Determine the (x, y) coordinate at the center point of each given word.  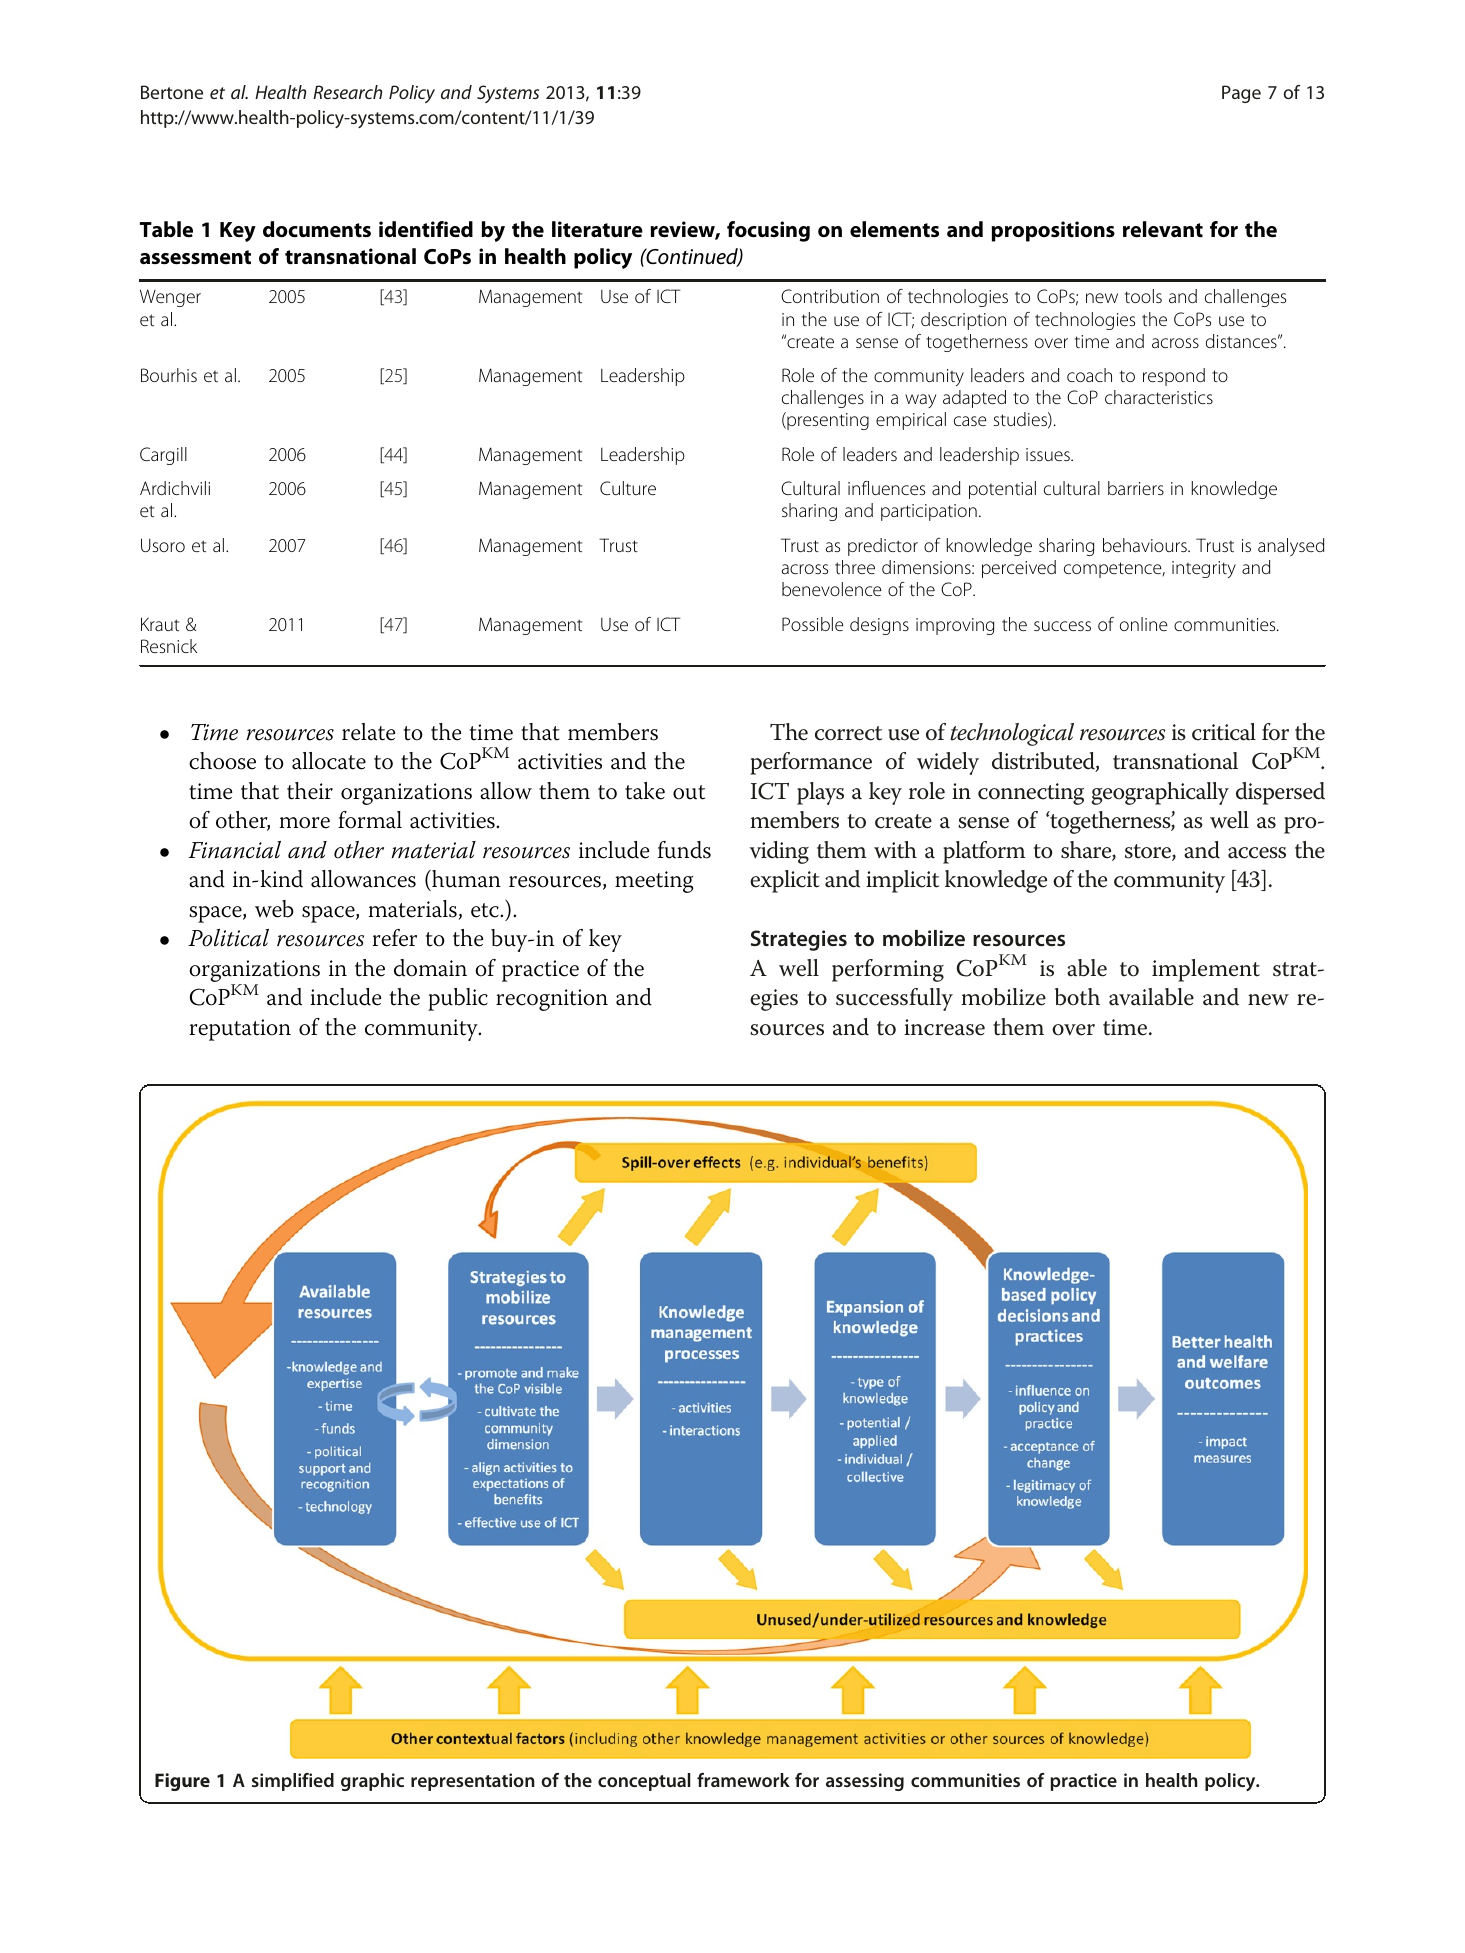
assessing (865, 1782)
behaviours (1146, 545)
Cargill (163, 456)
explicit (785, 881)
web (274, 909)
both (1077, 997)
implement (1206, 970)
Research (347, 92)
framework (743, 1780)
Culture (628, 488)
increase (944, 1027)
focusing (768, 231)
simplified (293, 1782)
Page (1241, 94)
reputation (240, 1030)
